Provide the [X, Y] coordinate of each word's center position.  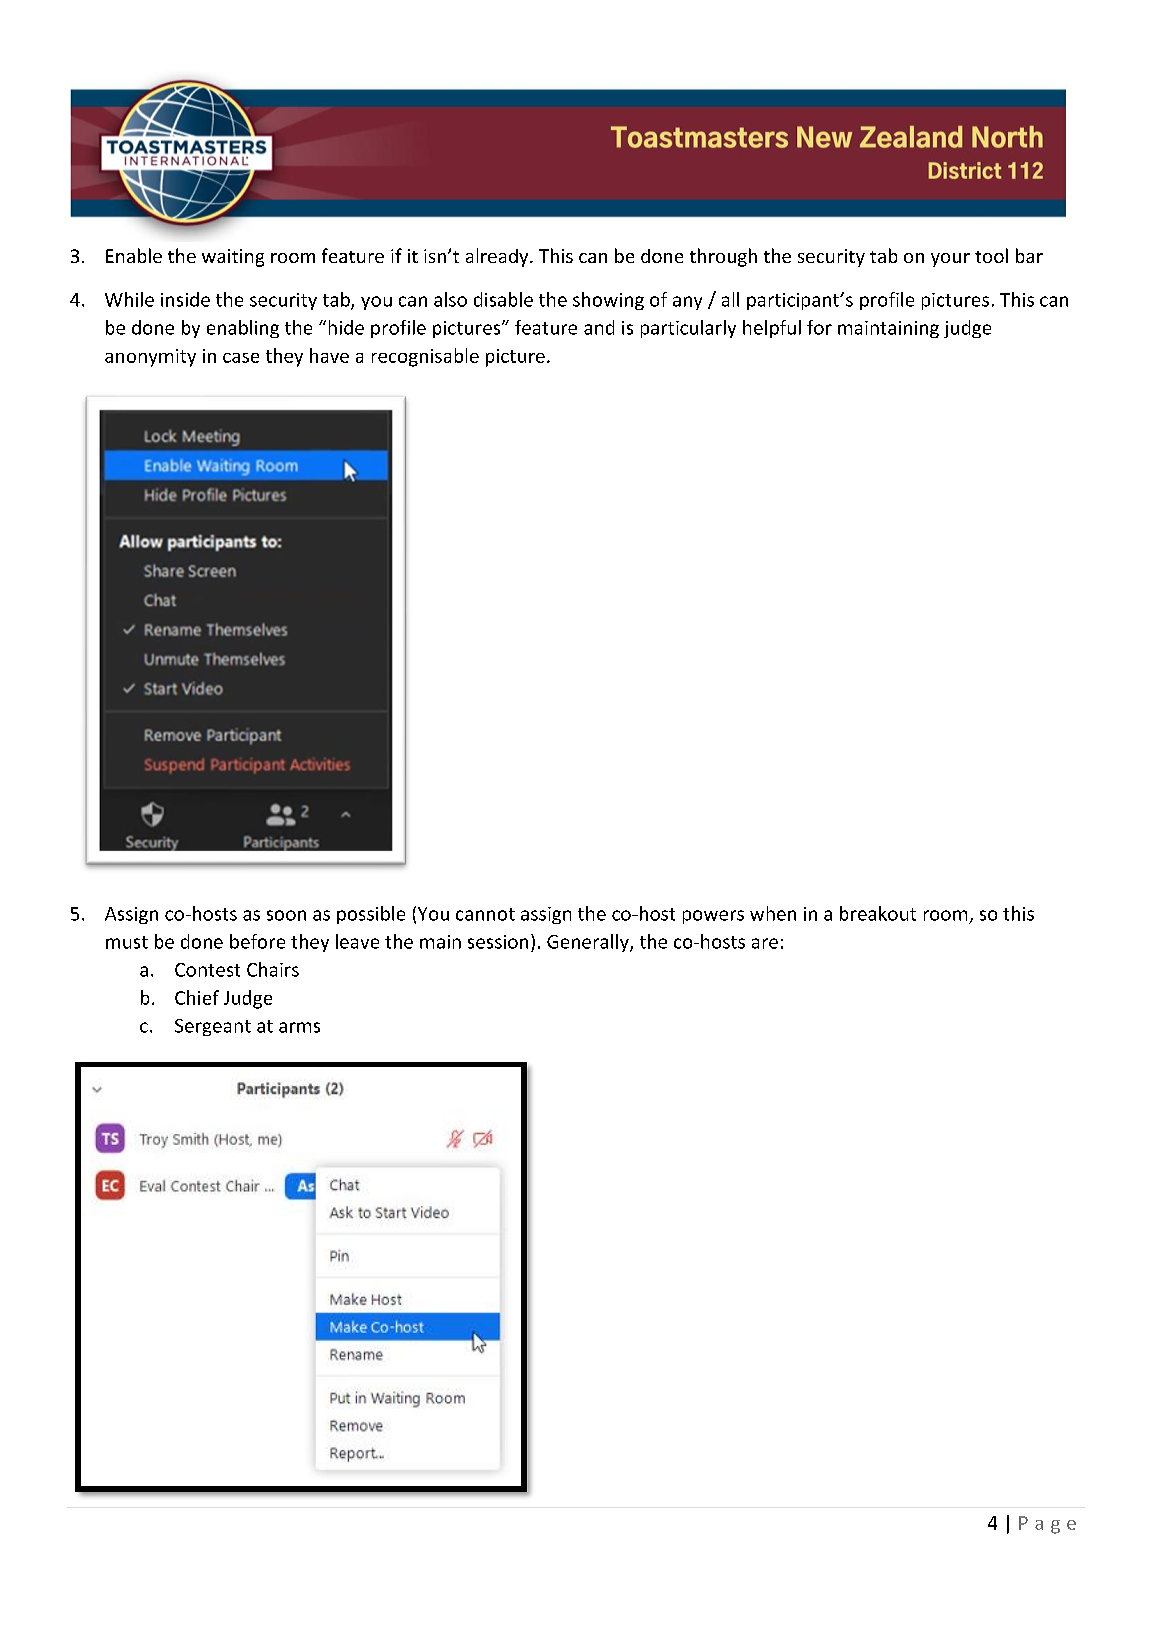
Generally [589, 943]
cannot [485, 914]
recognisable [425, 357]
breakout [878, 913]
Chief [197, 997]
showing [608, 301]
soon [286, 915]
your [950, 260]
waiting [233, 258]
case [241, 358]
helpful [772, 329]
